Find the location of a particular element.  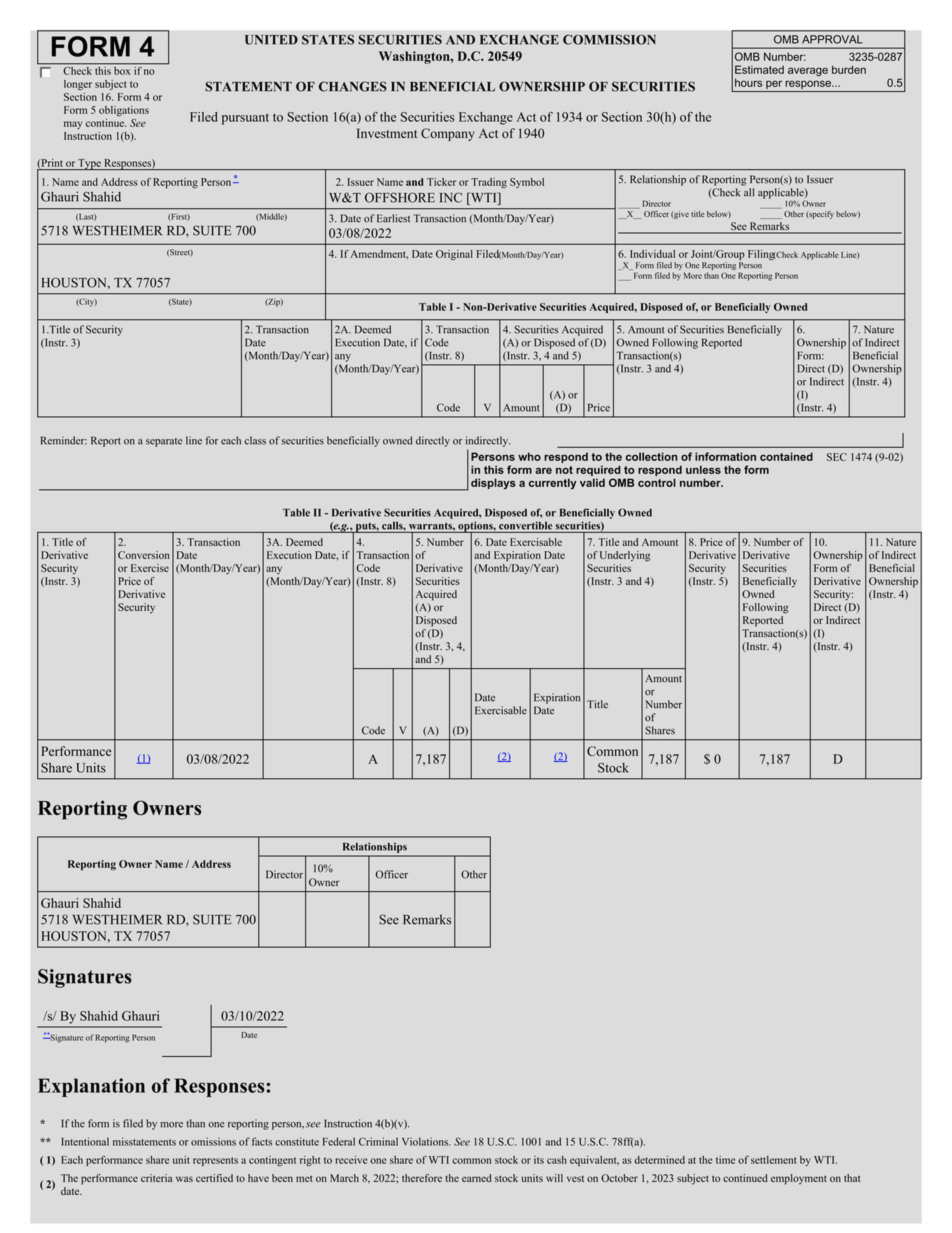

Explanation is located at coordinates (91, 1087).
